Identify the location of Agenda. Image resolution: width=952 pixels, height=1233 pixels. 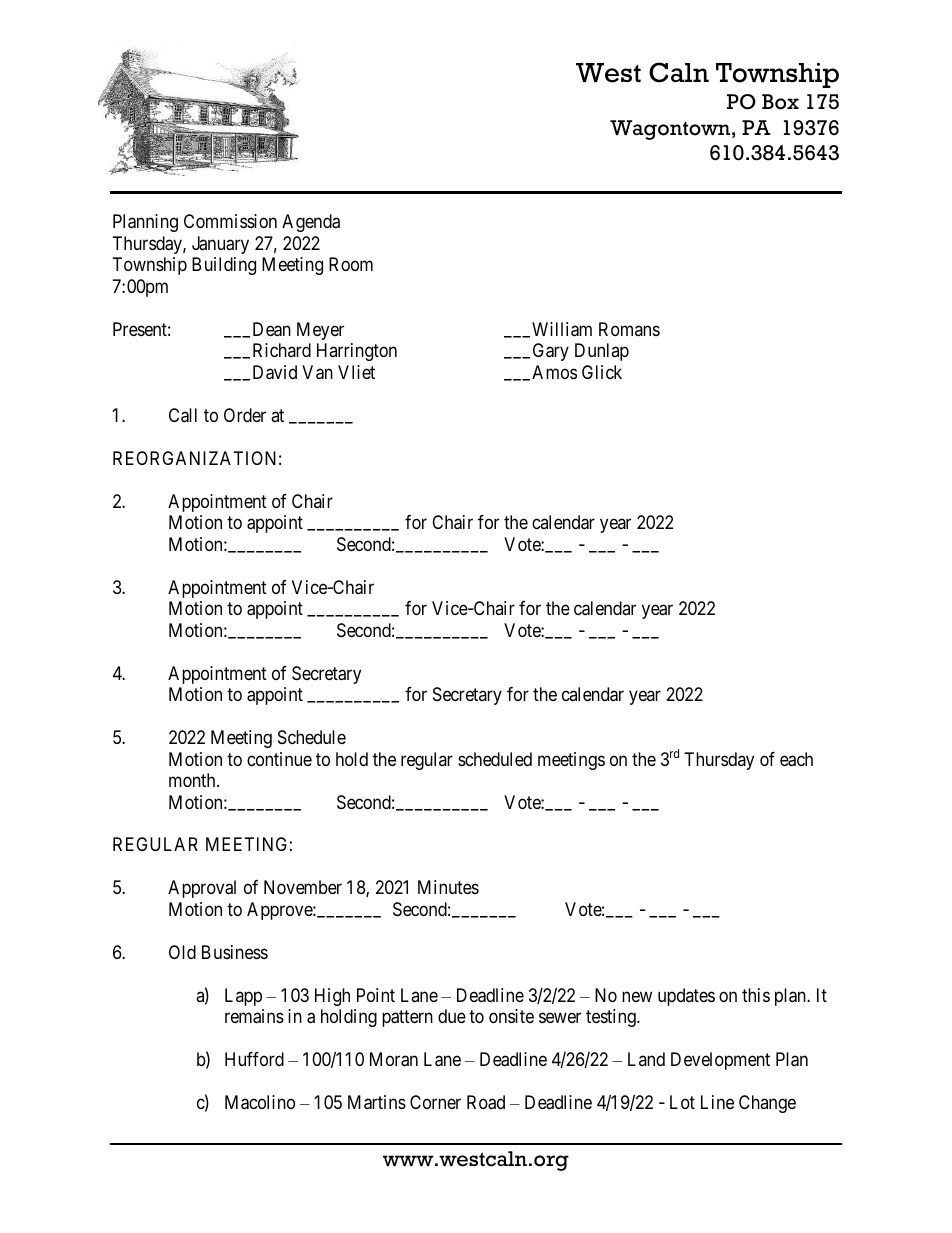
(311, 223).
